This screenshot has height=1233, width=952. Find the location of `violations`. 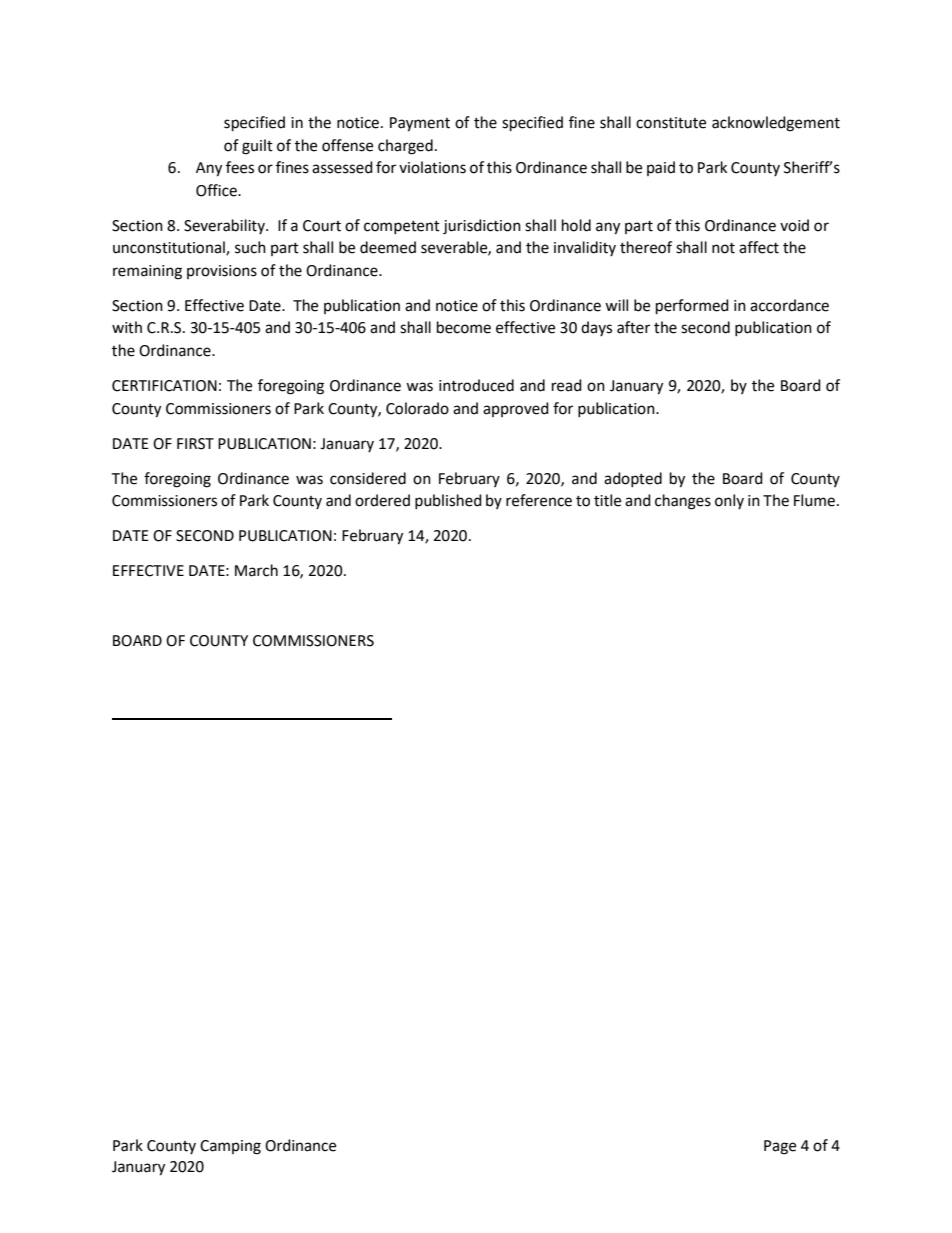

violations is located at coordinates (432, 167).
